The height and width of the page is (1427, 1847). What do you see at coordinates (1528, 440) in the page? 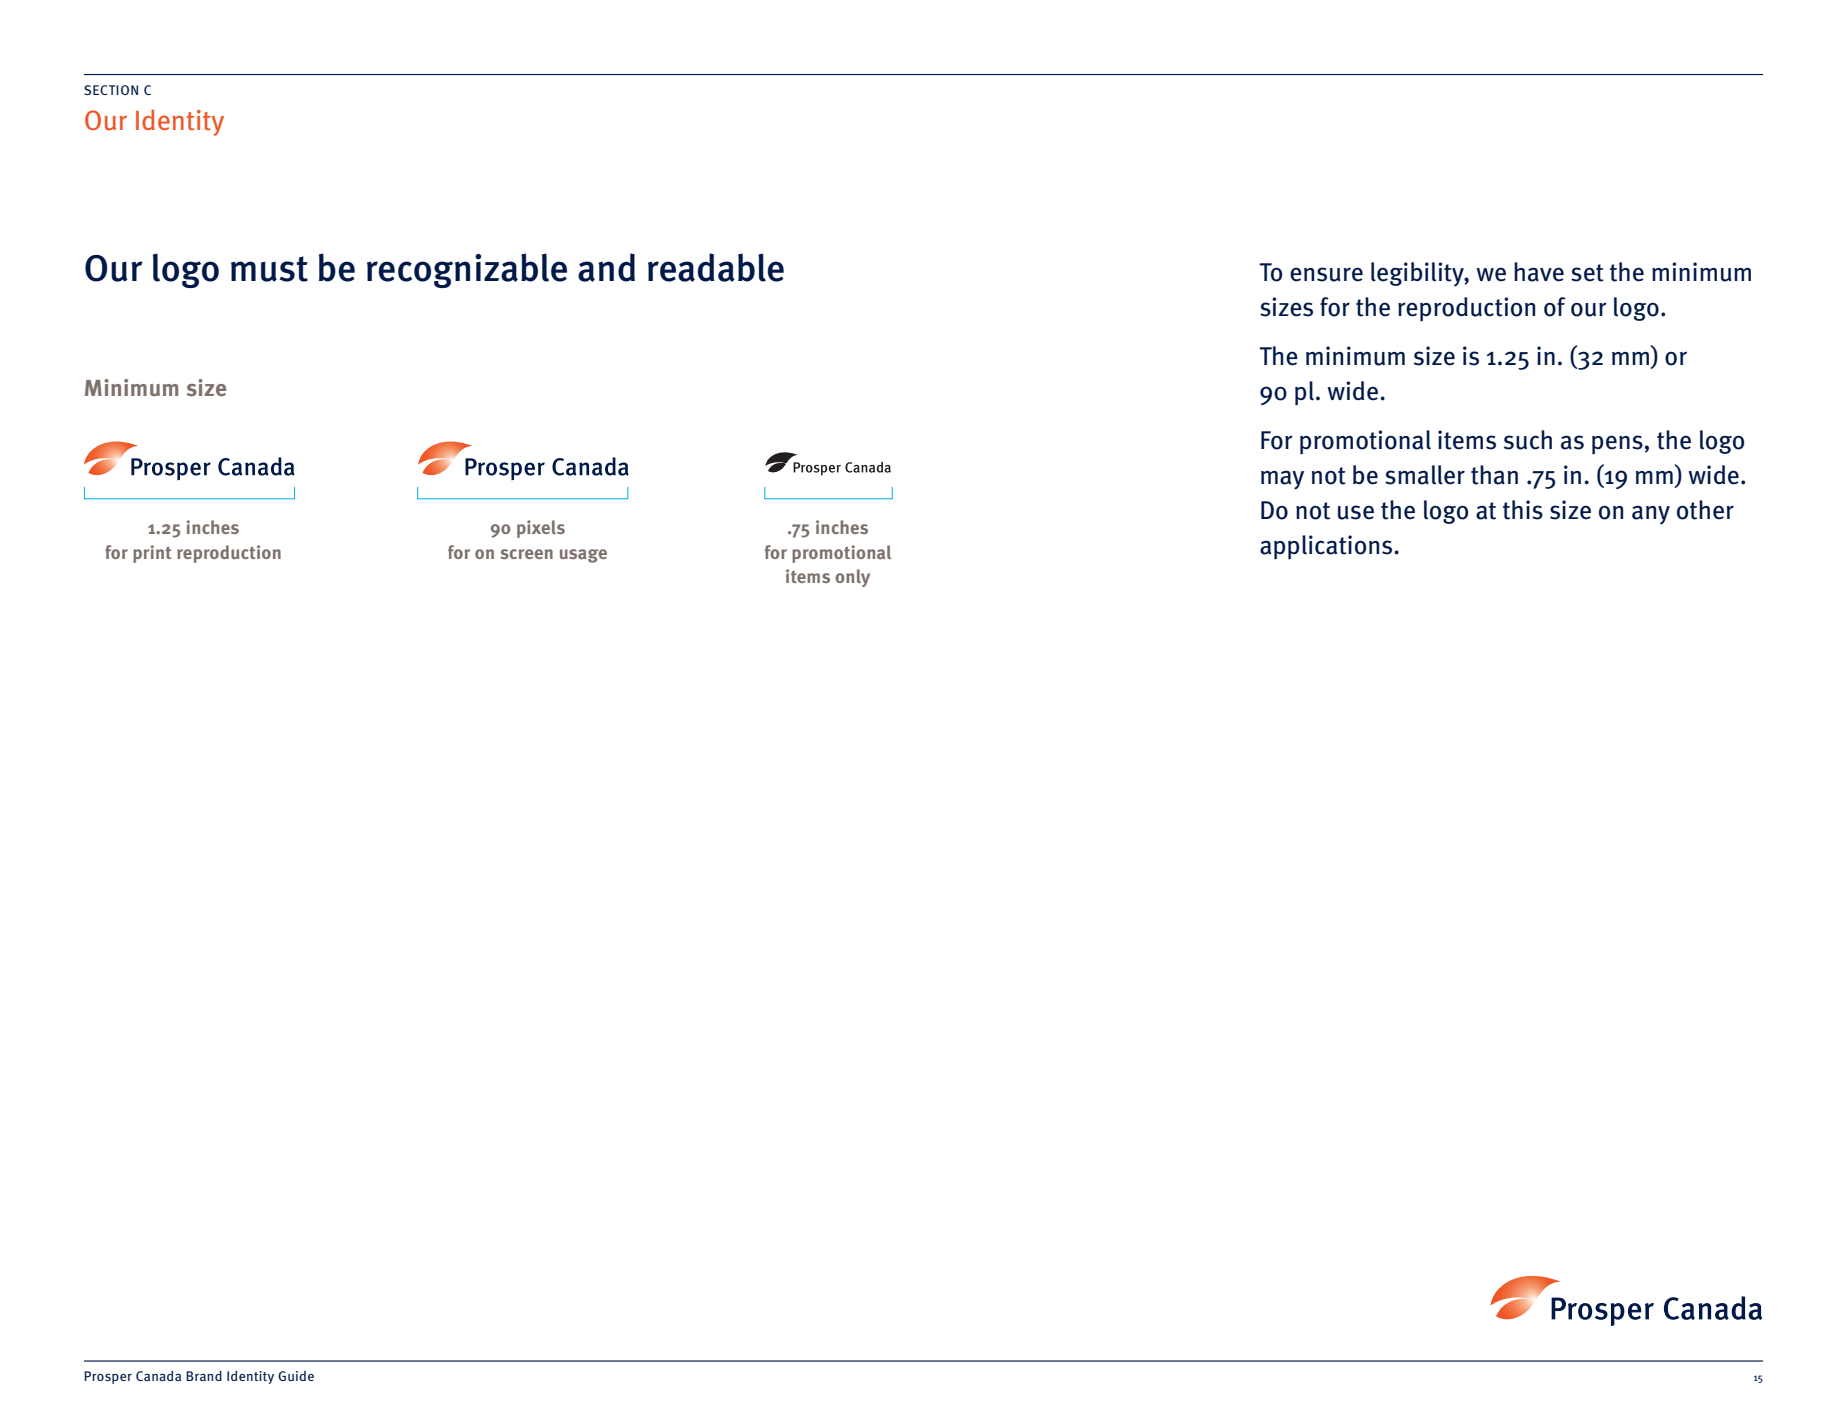
I see `such` at bounding box center [1528, 440].
